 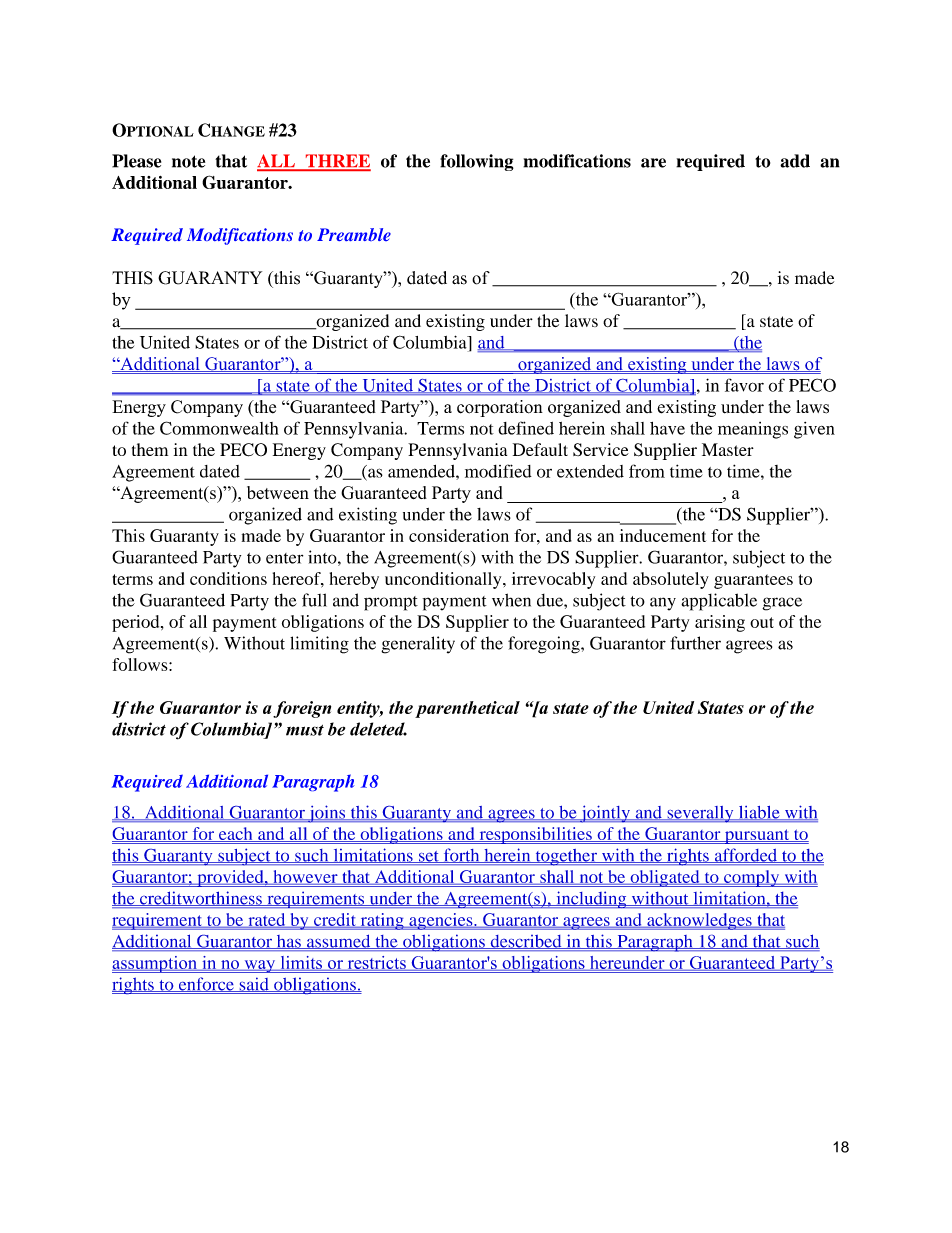 I want to click on following, so click(x=477, y=162).
